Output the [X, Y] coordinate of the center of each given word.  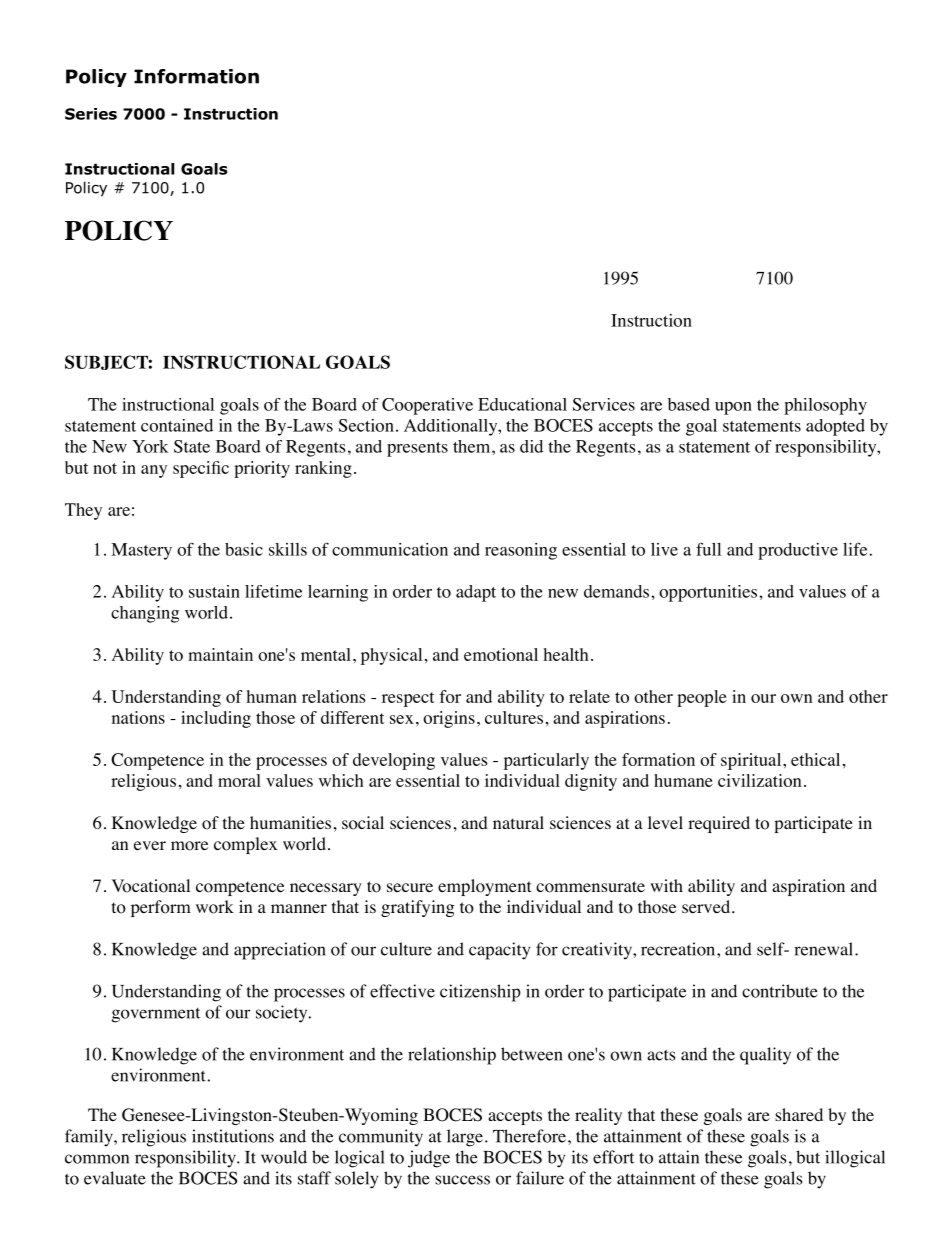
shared [799, 1114]
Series [91, 114]
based [689, 404]
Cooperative [427, 406]
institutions [233, 1136]
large [465, 1138]
